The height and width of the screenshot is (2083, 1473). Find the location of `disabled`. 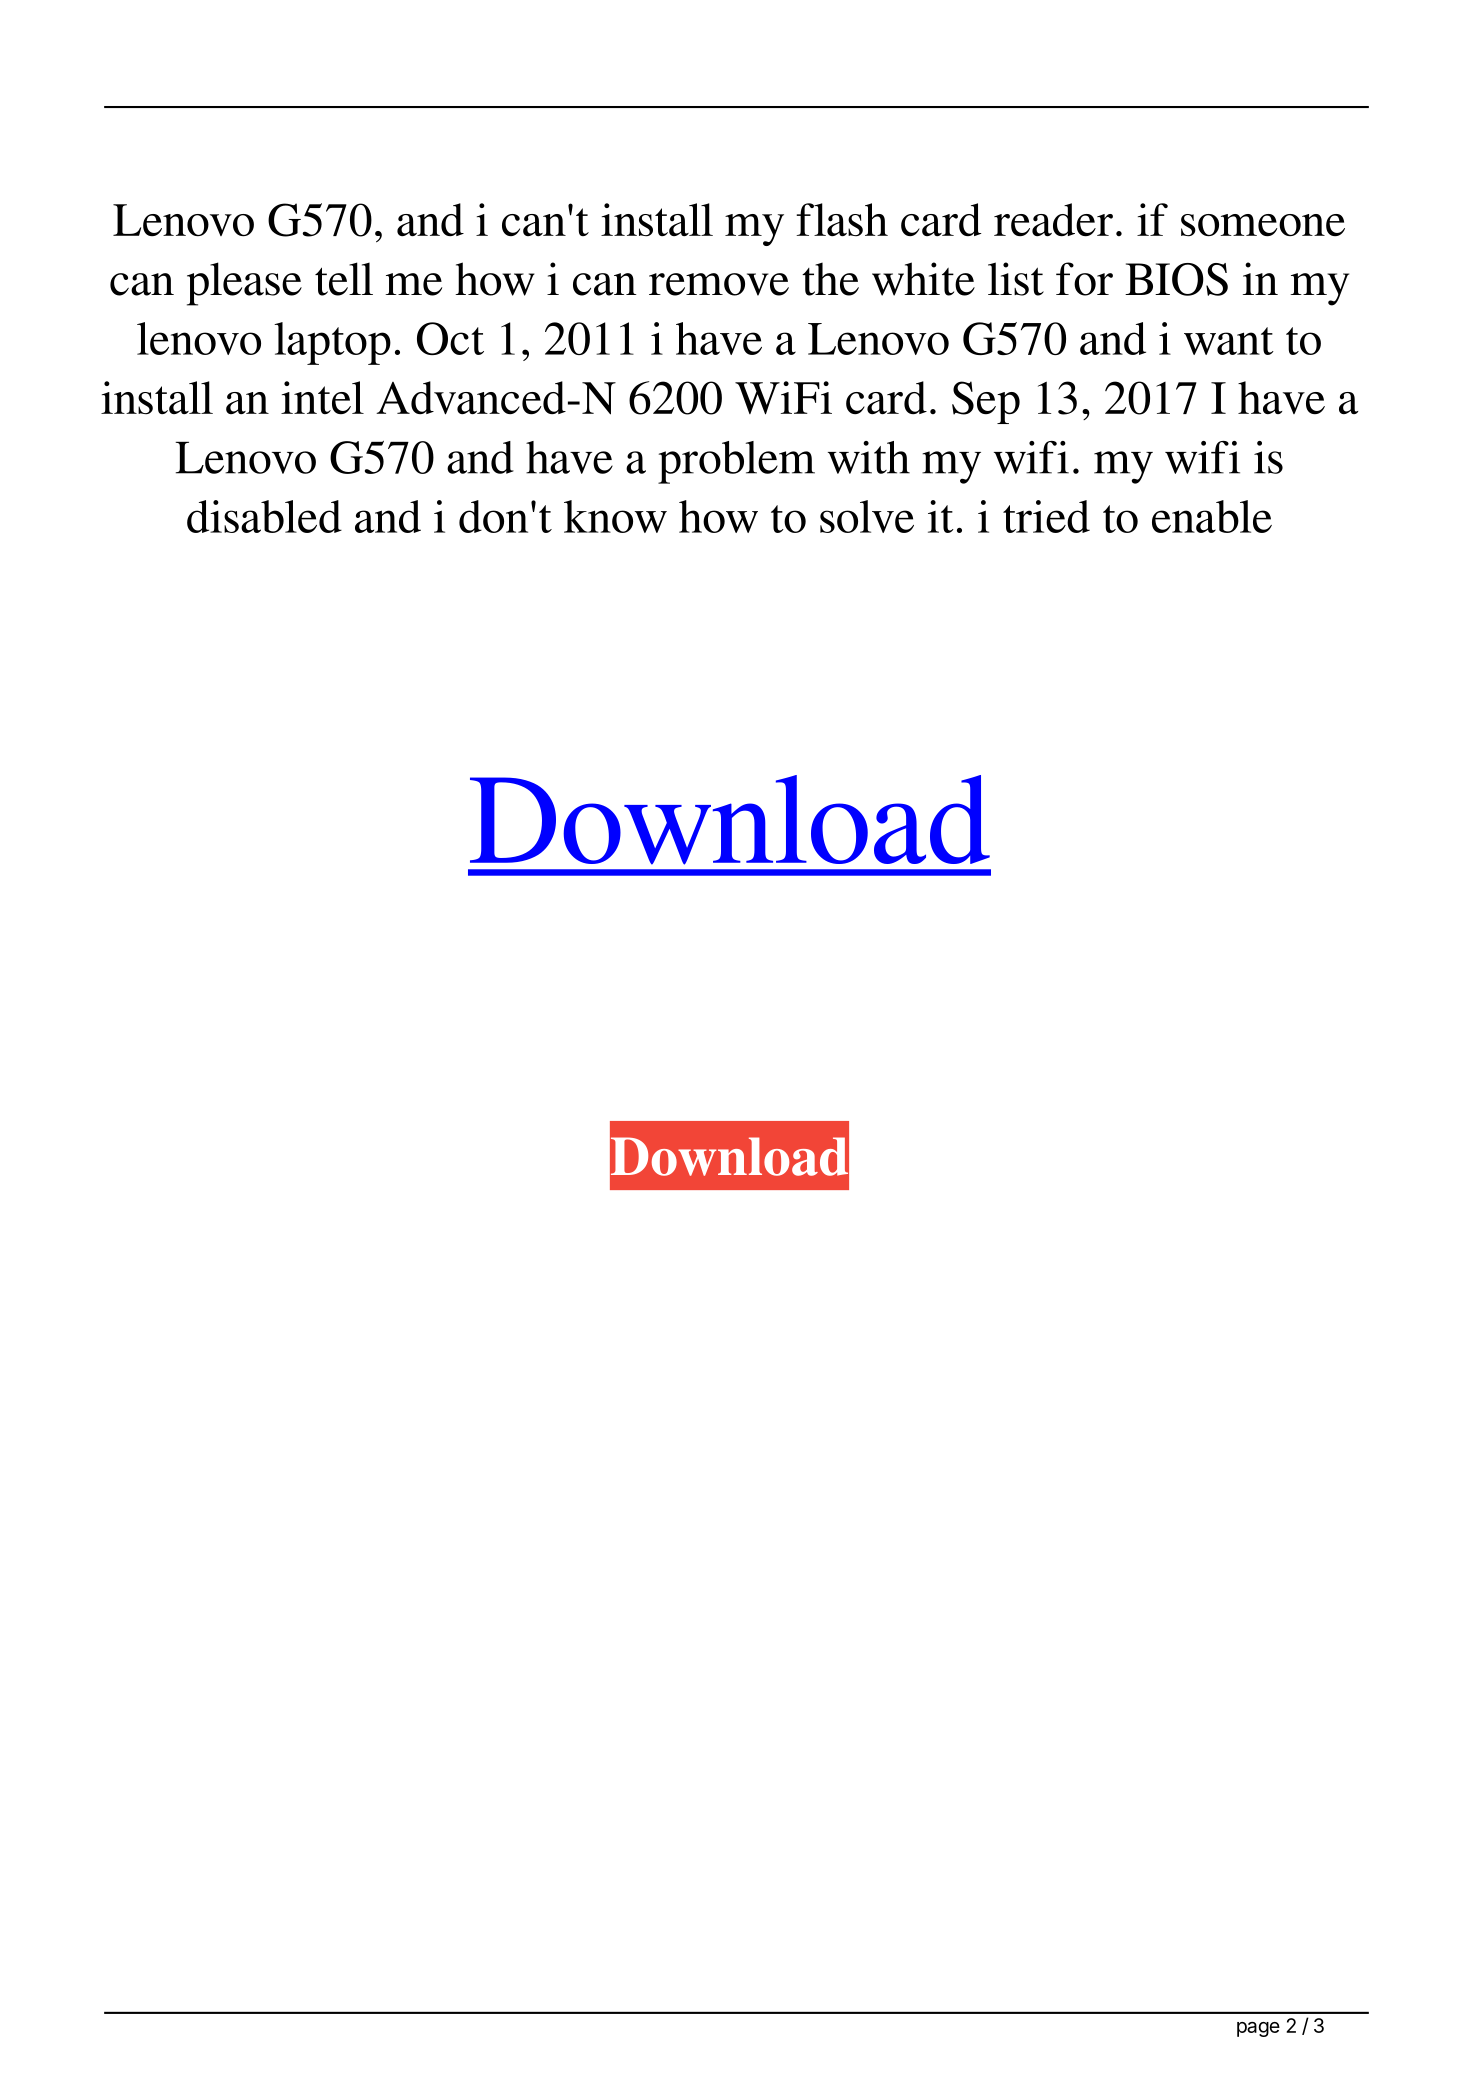

disabled is located at coordinates (264, 516).
